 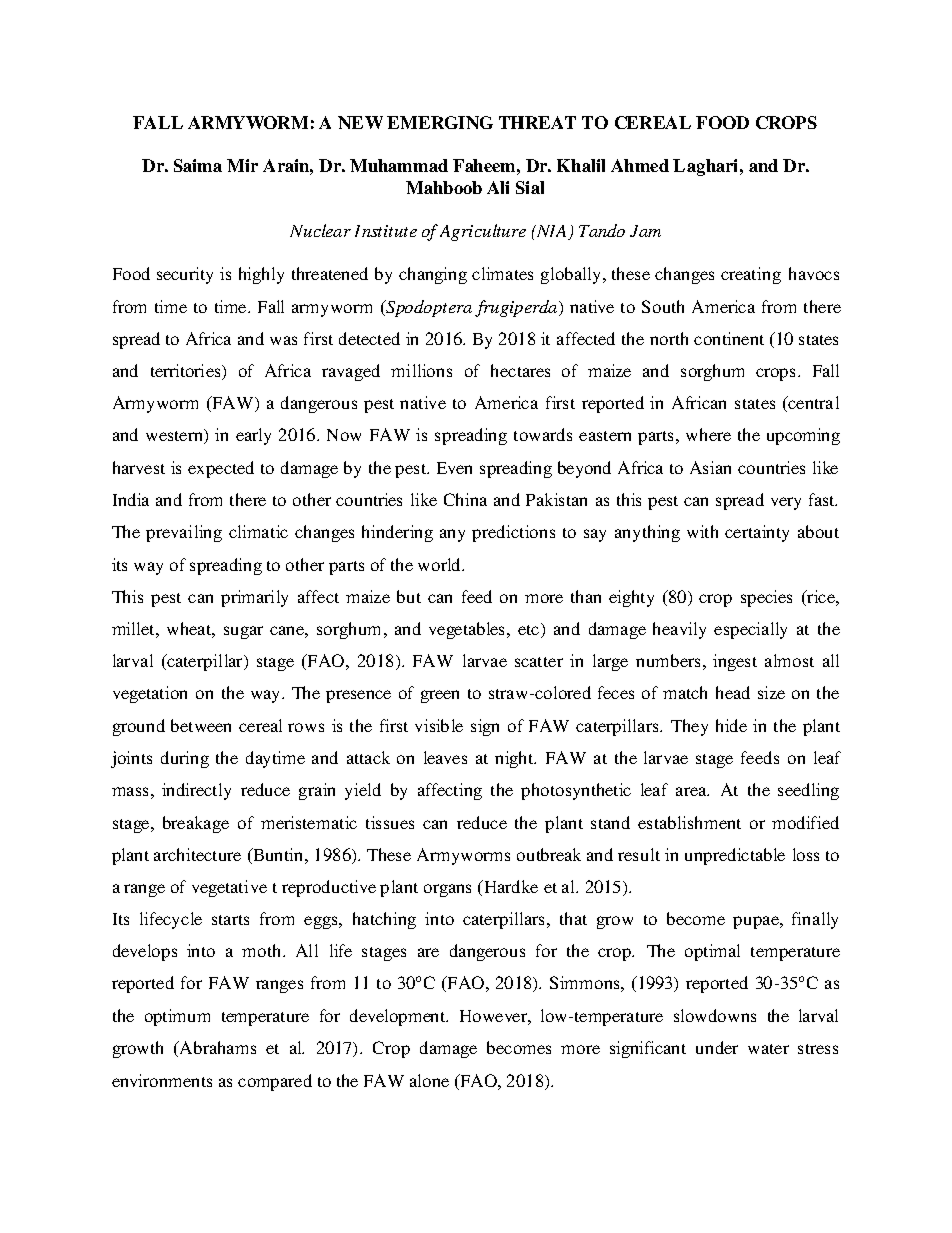 What do you see at coordinates (640, 165) in the document?
I see `Ahmed` at bounding box center [640, 165].
